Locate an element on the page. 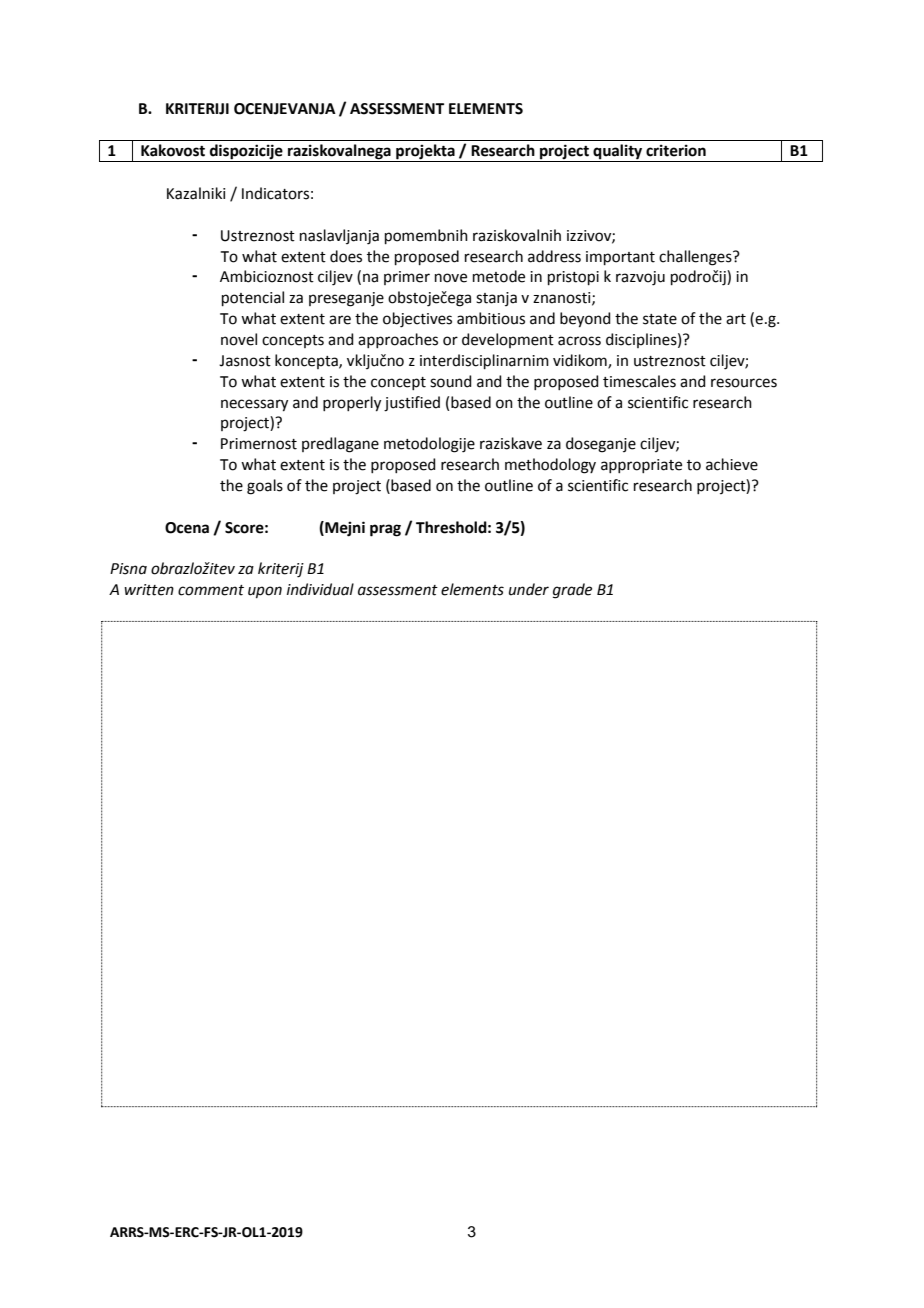 This page has height=1308, width=924. does is located at coordinates (346, 256).
